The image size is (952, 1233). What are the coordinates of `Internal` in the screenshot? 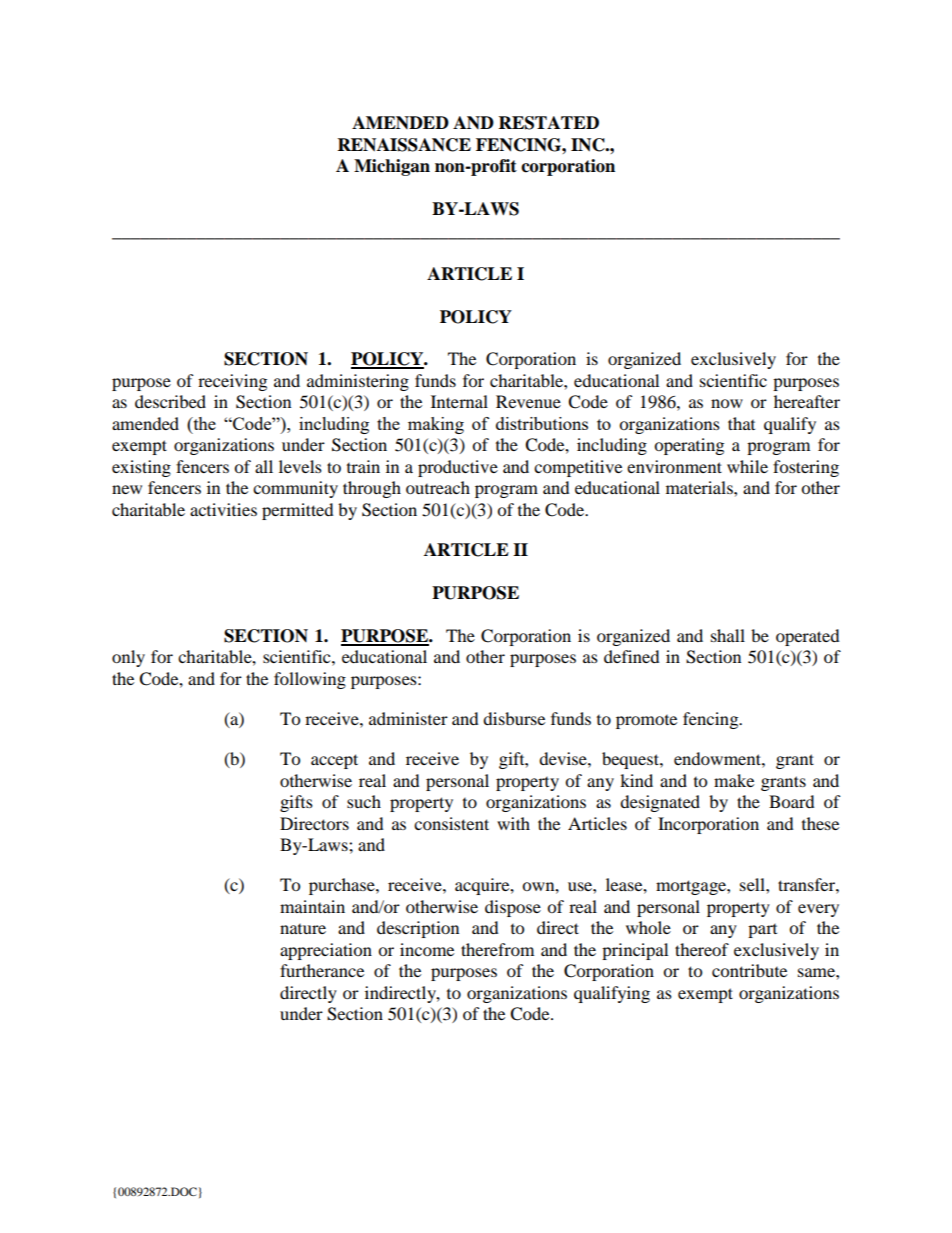 It's located at (459, 401).
